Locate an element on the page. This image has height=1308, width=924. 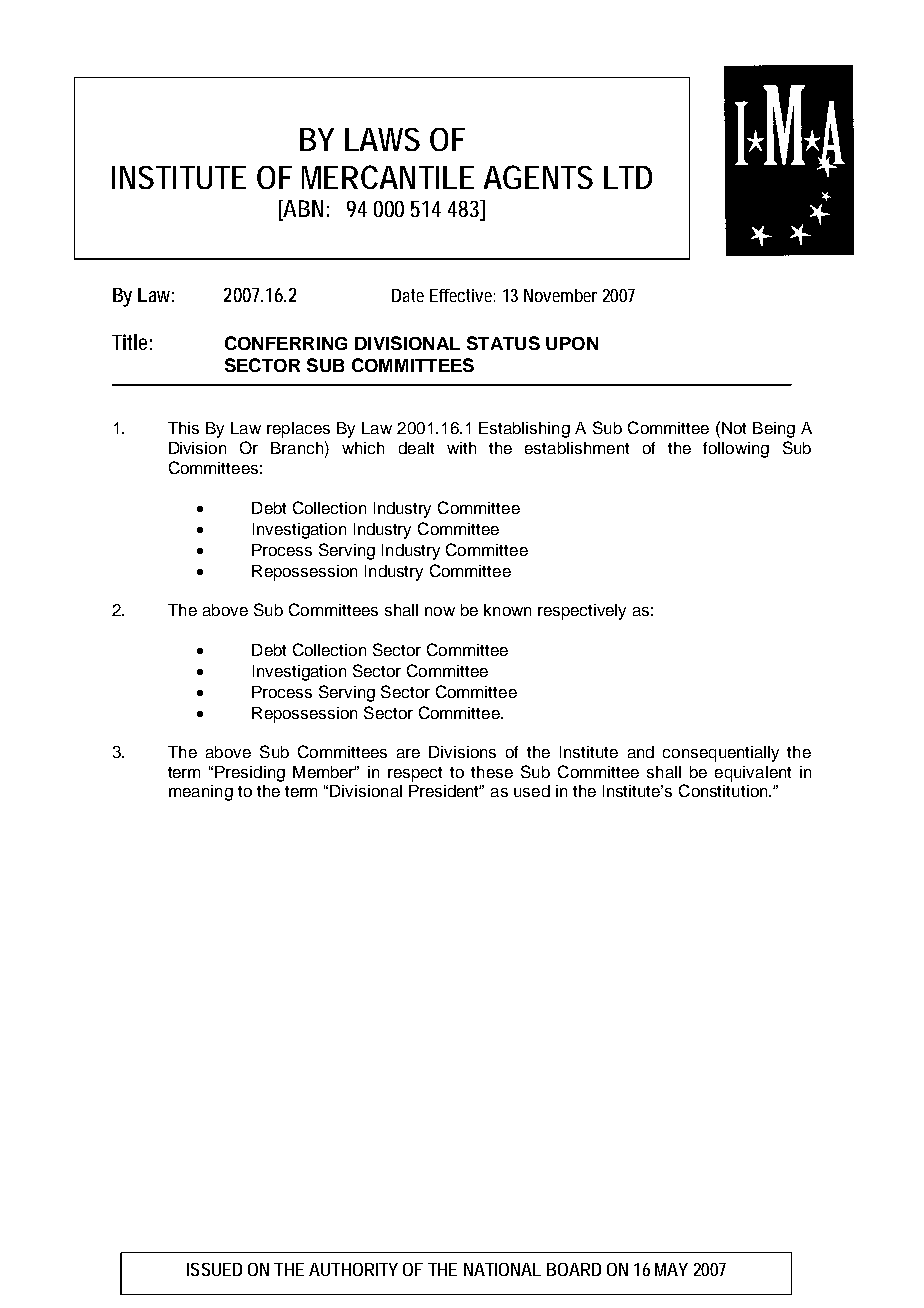
ABN is located at coordinates (302, 210).
